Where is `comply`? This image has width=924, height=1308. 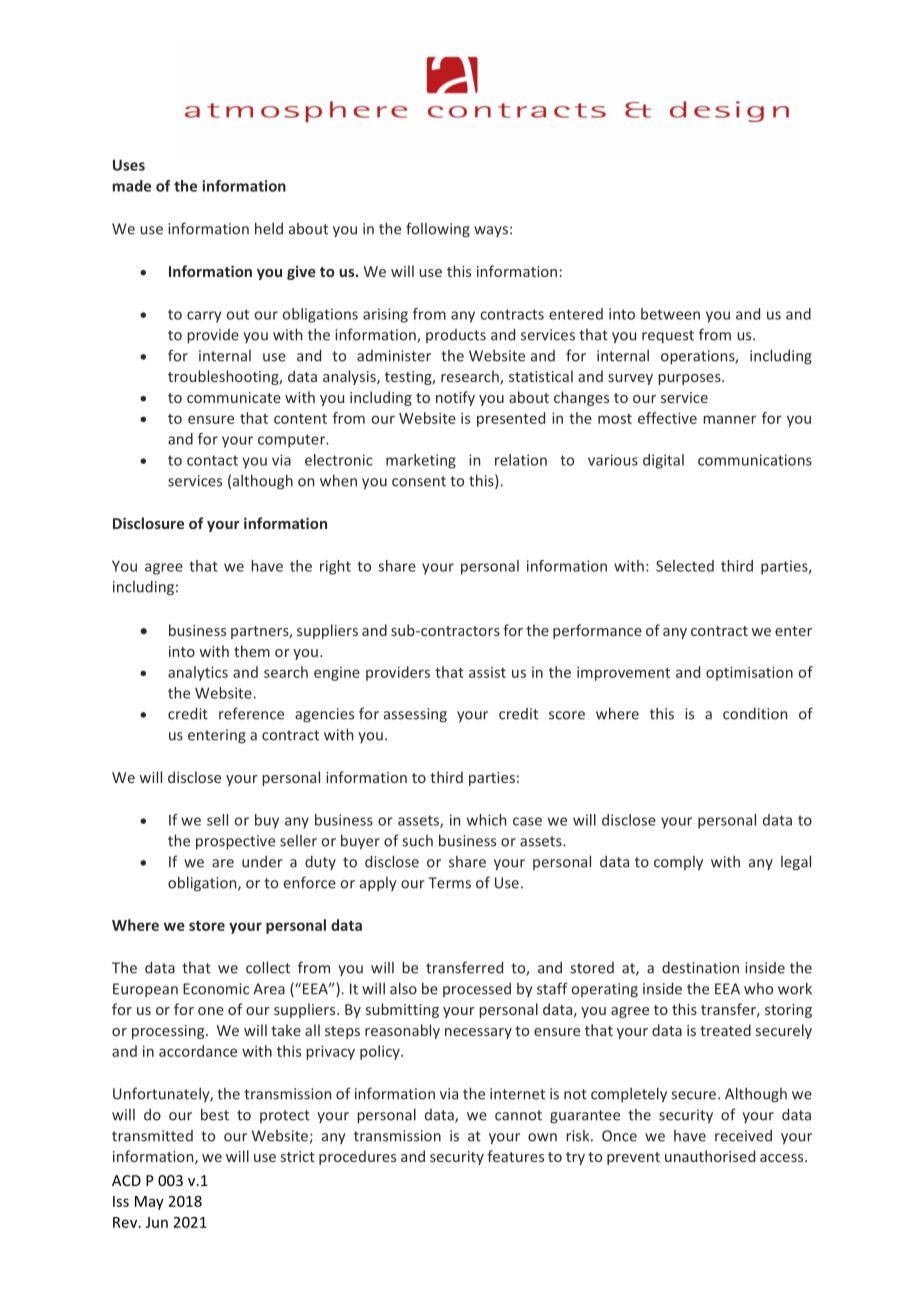
comply is located at coordinates (678, 863).
